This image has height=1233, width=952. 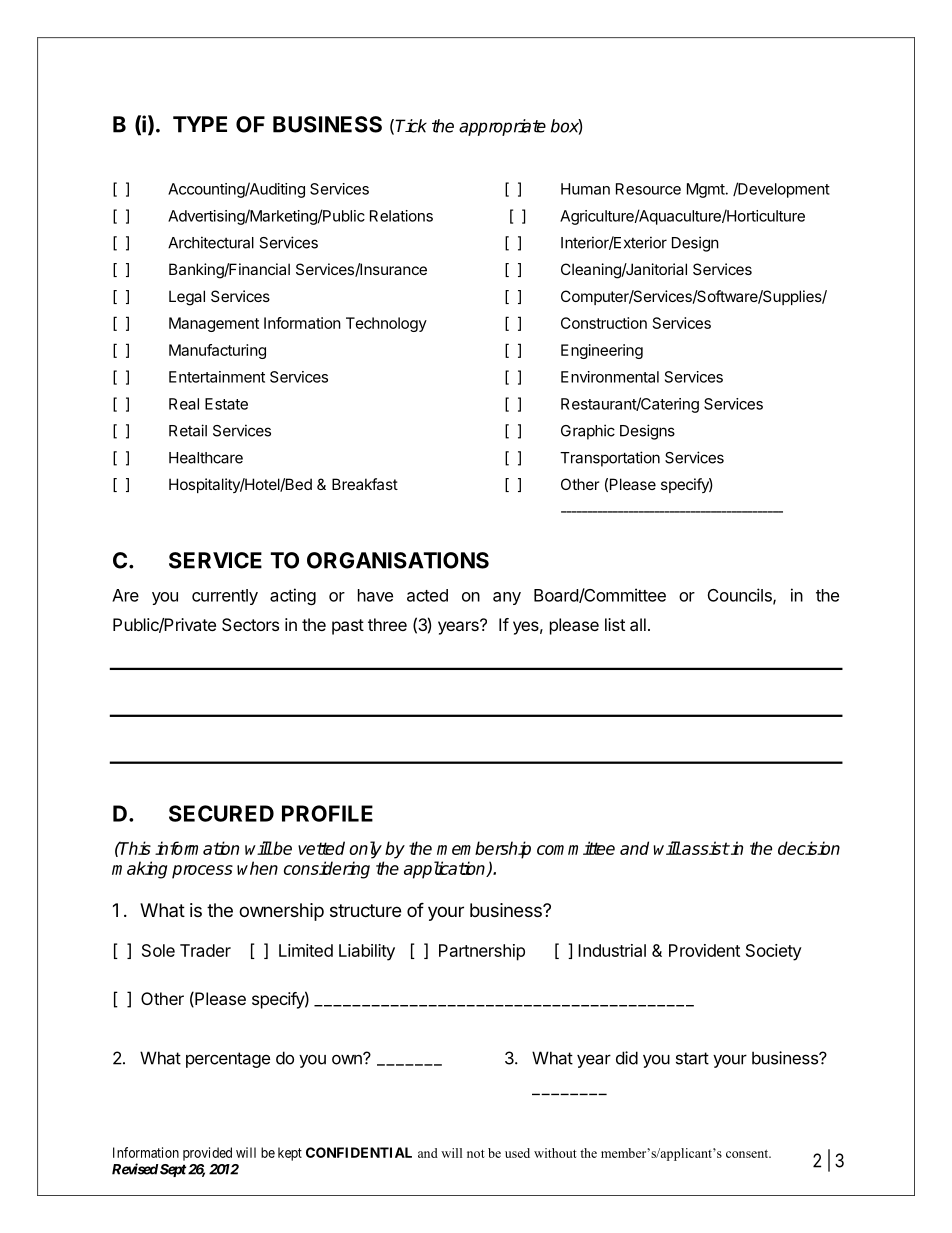 I want to click on Resource, so click(x=648, y=189).
